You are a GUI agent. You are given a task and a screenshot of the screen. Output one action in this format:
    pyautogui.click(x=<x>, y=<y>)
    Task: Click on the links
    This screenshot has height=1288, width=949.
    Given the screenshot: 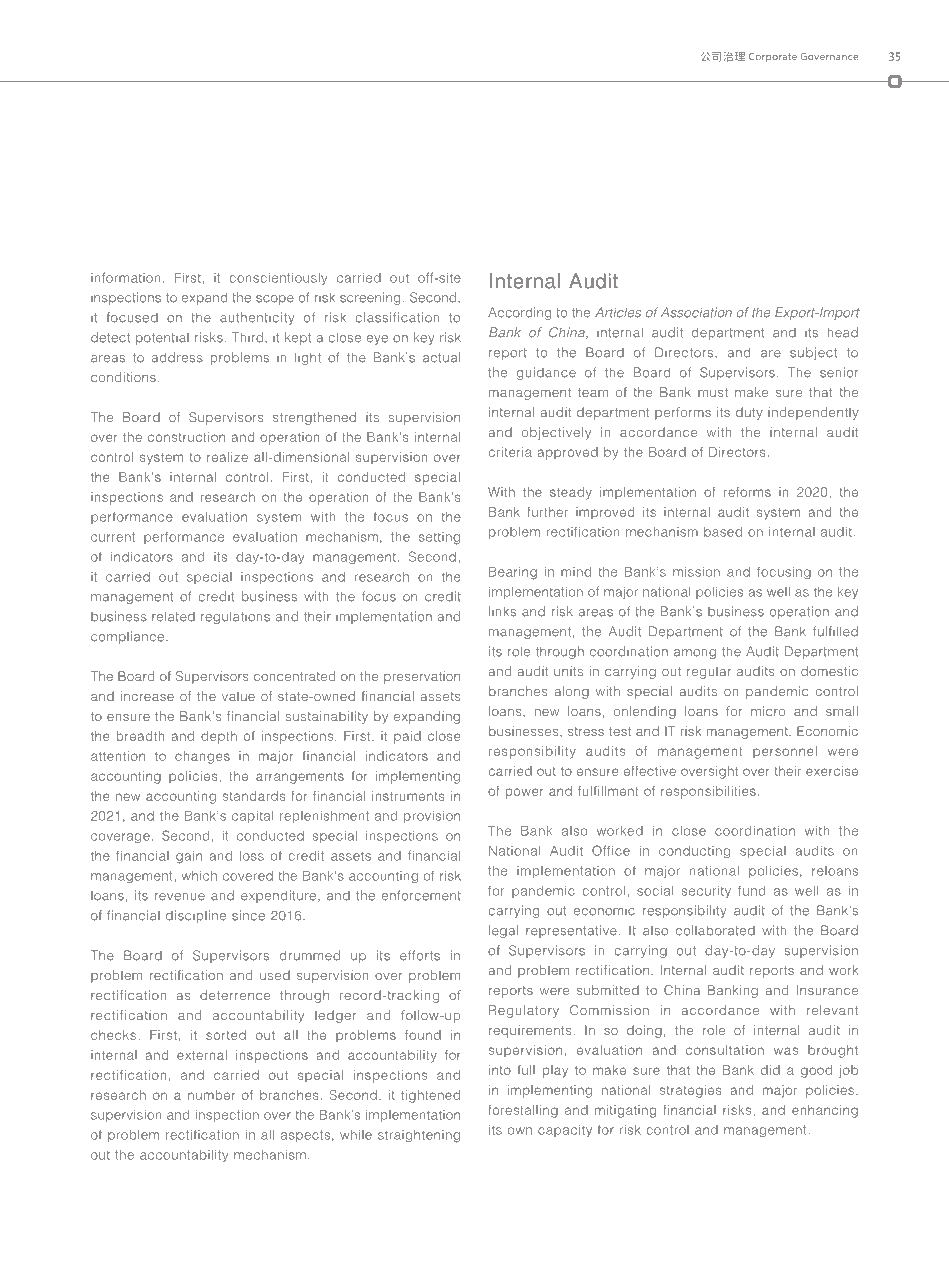 What is the action you would take?
    pyautogui.click(x=502, y=611)
